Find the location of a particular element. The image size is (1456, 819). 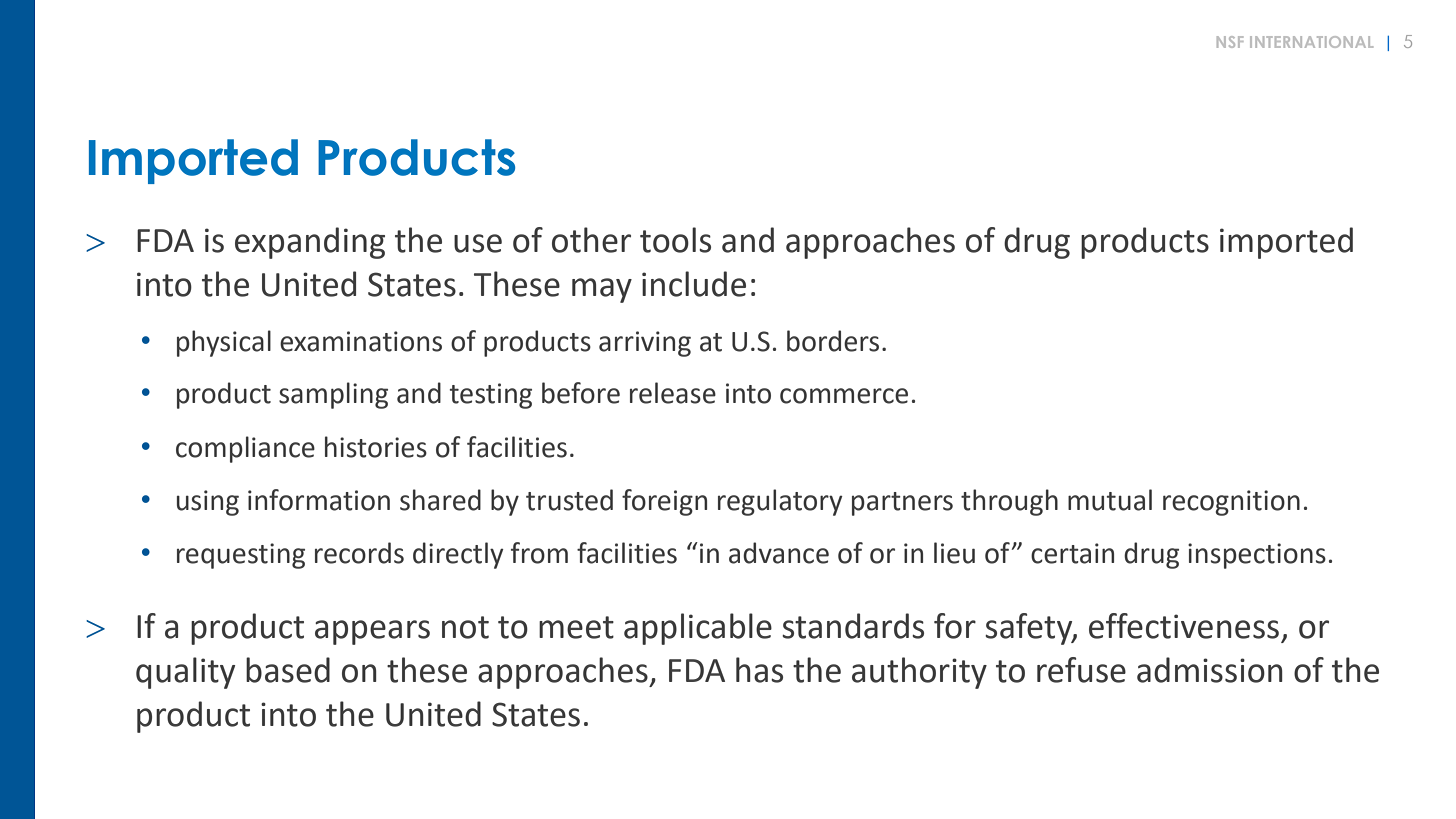

commerce is located at coordinates (844, 396).
